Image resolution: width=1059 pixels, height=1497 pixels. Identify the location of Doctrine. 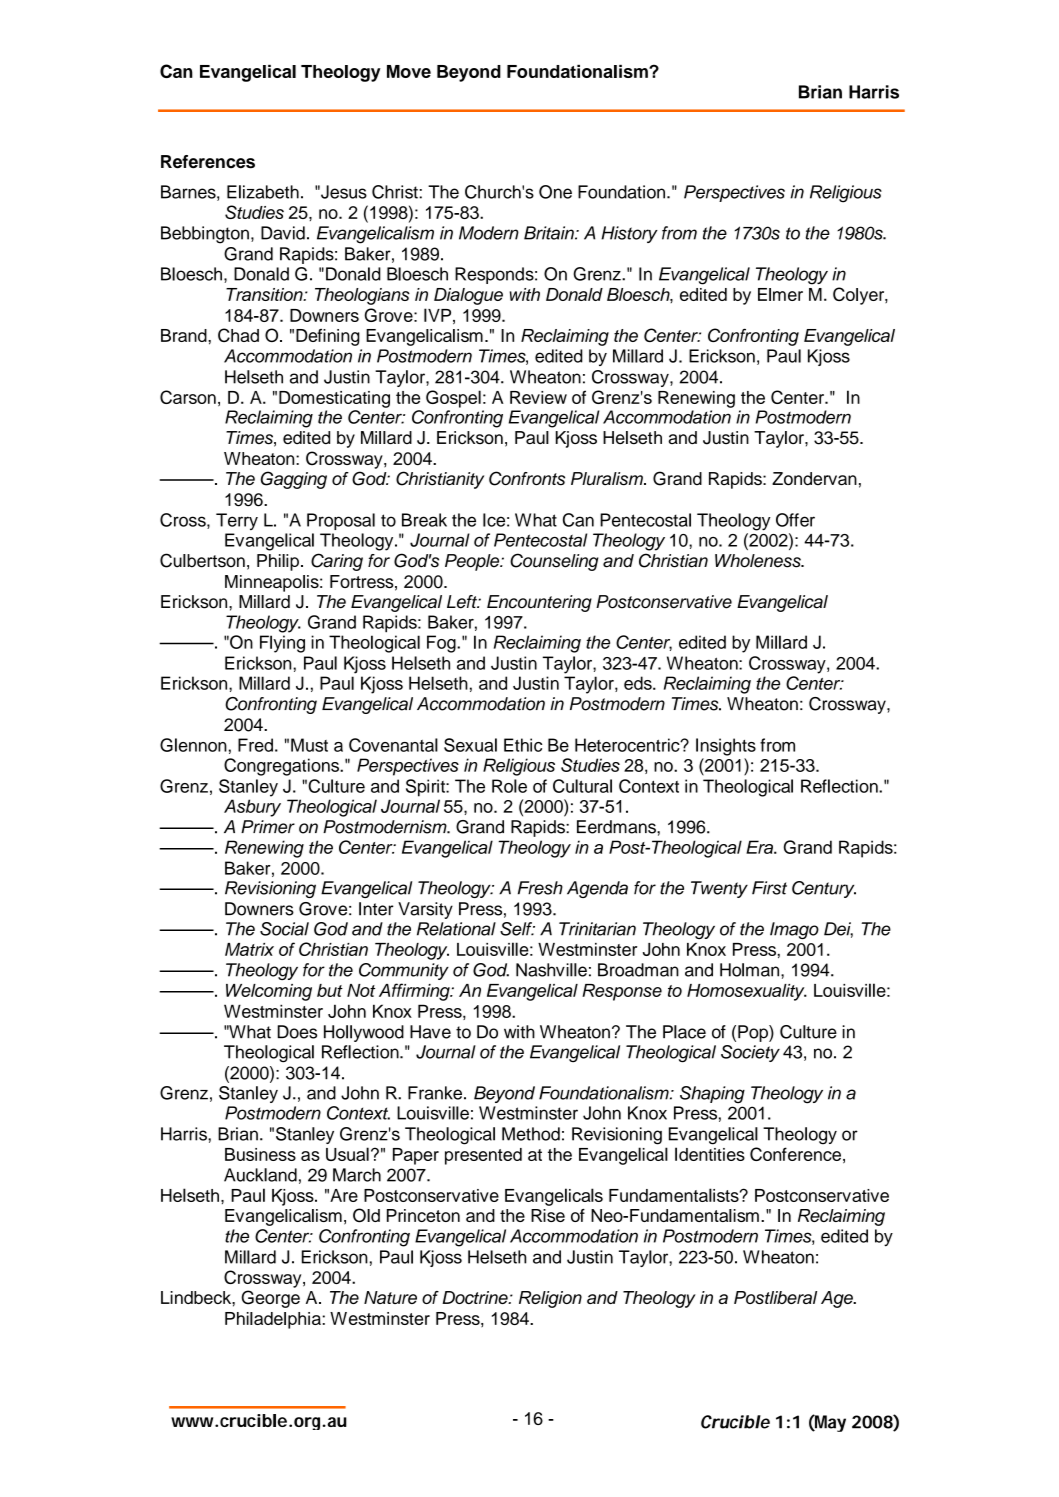
(476, 1297).
